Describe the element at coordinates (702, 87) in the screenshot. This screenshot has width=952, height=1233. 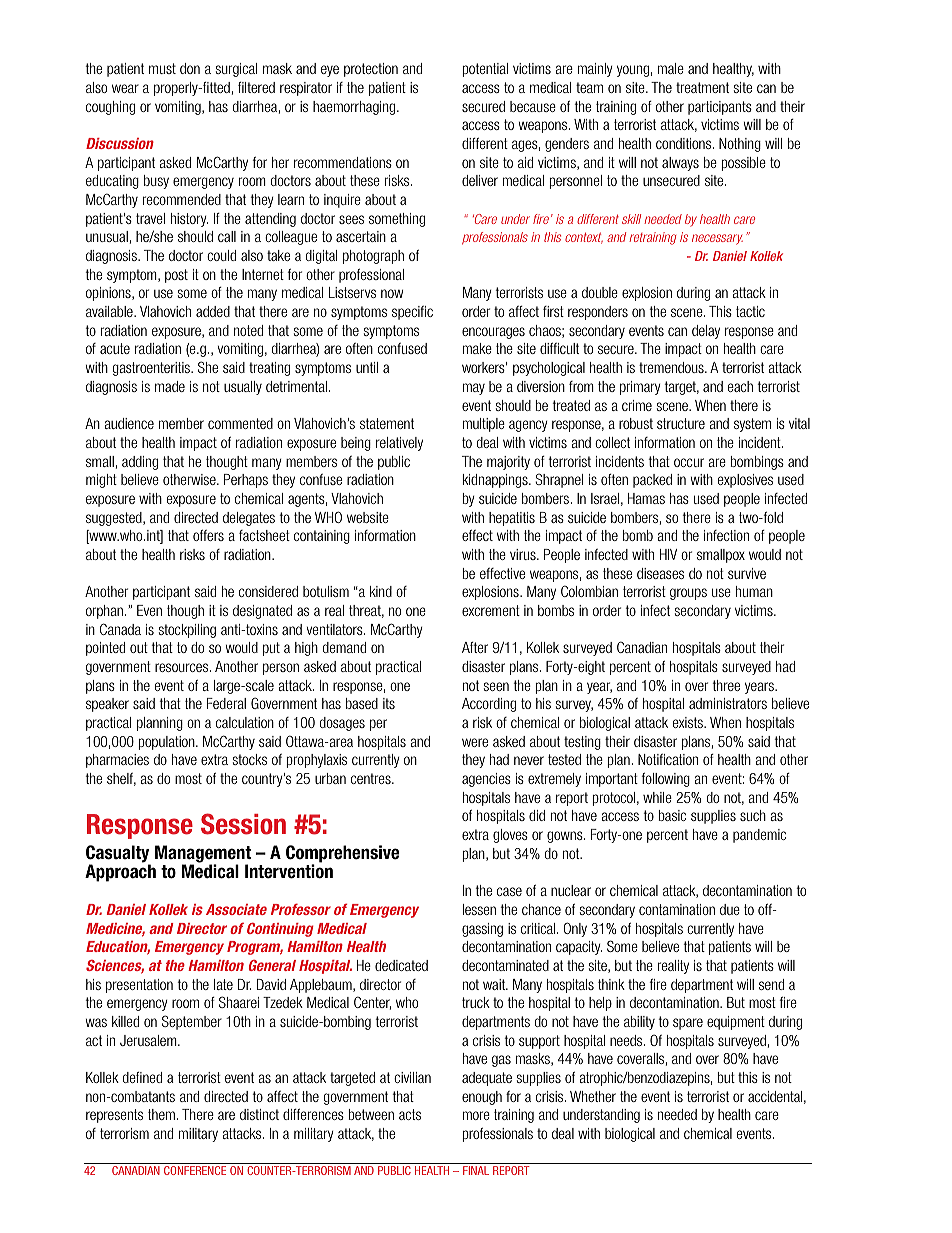
I see `treatment` at that location.
